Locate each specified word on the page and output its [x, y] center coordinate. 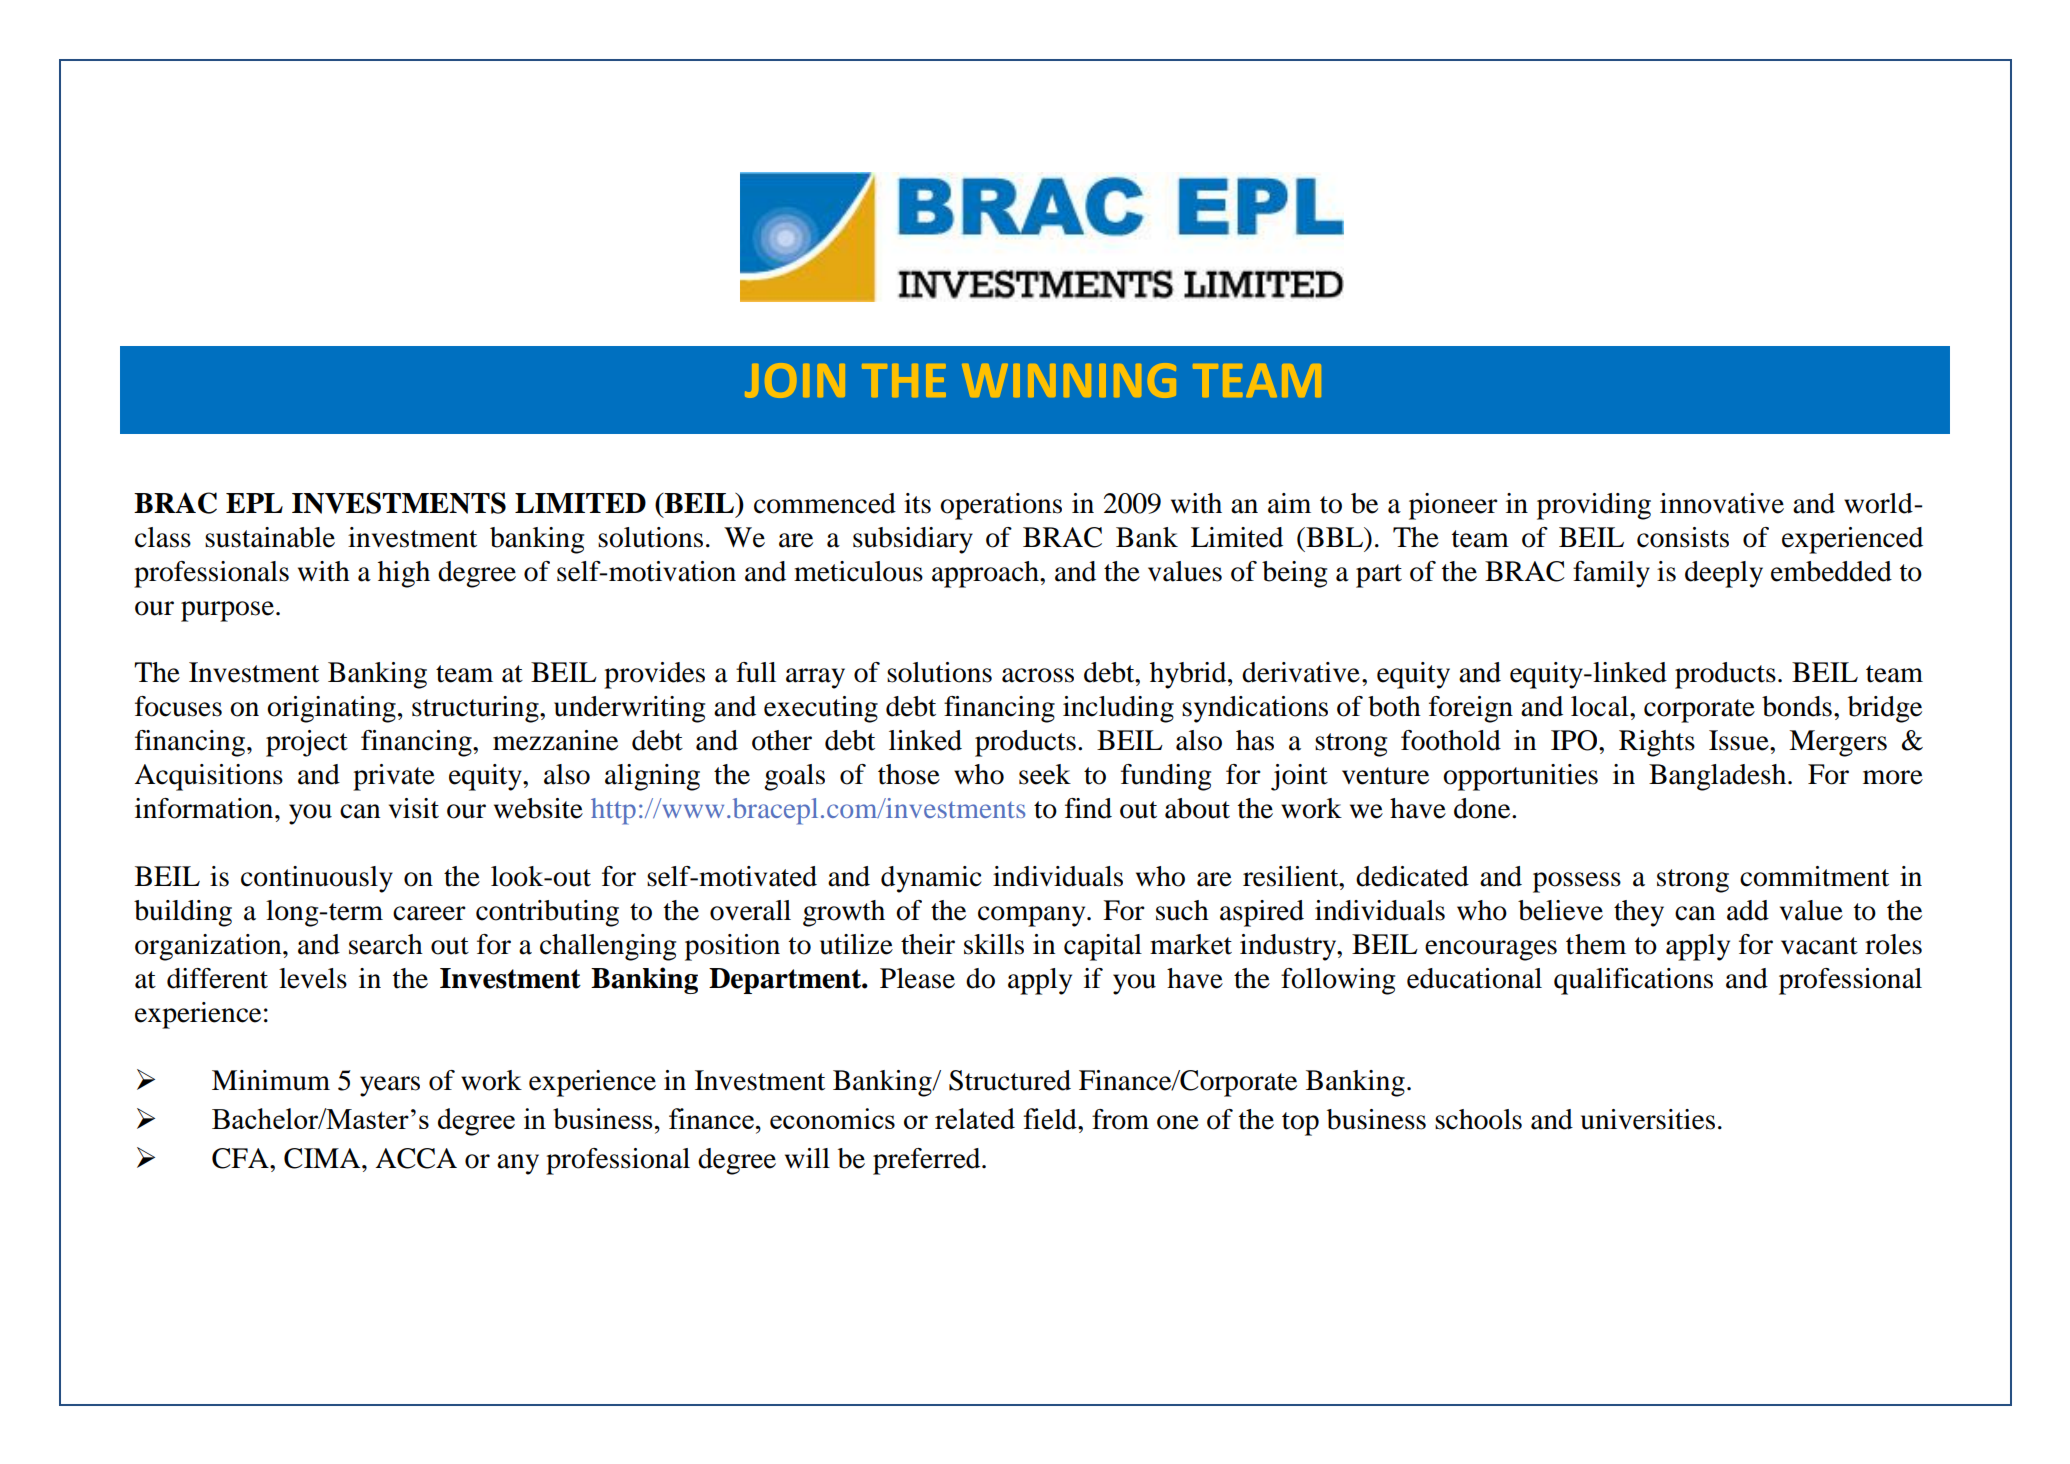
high [404, 574]
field [1051, 1119]
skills [994, 944]
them [1596, 944]
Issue [1740, 740]
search [386, 944]
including [1118, 709]
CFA [241, 1158]
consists [1683, 537]
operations [1001, 506]
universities [1648, 1119]
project [307, 743]
